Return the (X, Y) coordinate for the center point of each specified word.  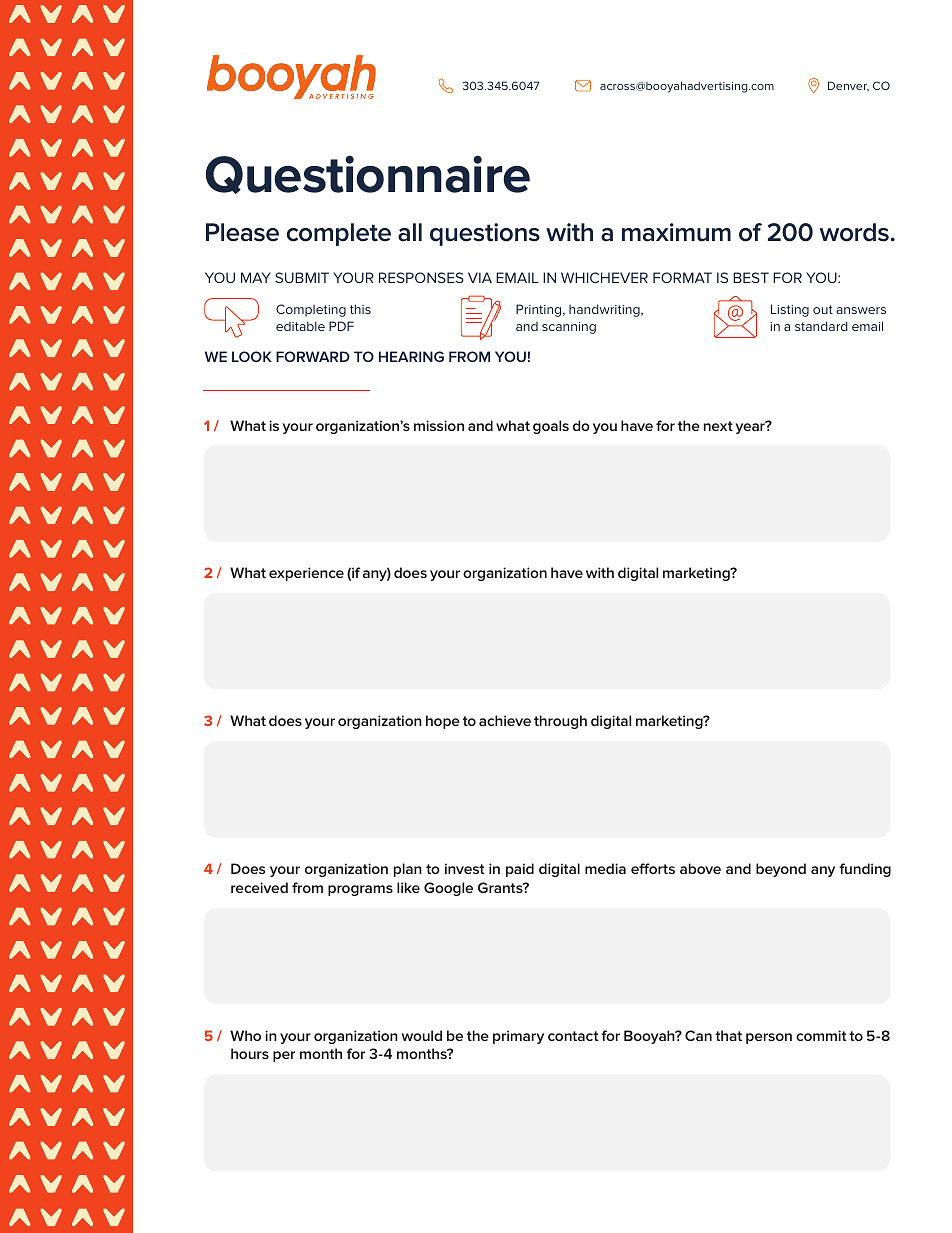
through (560, 722)
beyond (781, 870)
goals (551, 427)
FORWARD (313, 356)
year (751, 427)
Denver (848, 86)
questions (485, 234)
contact (573, 1036)
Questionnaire (368, 174)
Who (245, 1035)
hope (443, 722)
